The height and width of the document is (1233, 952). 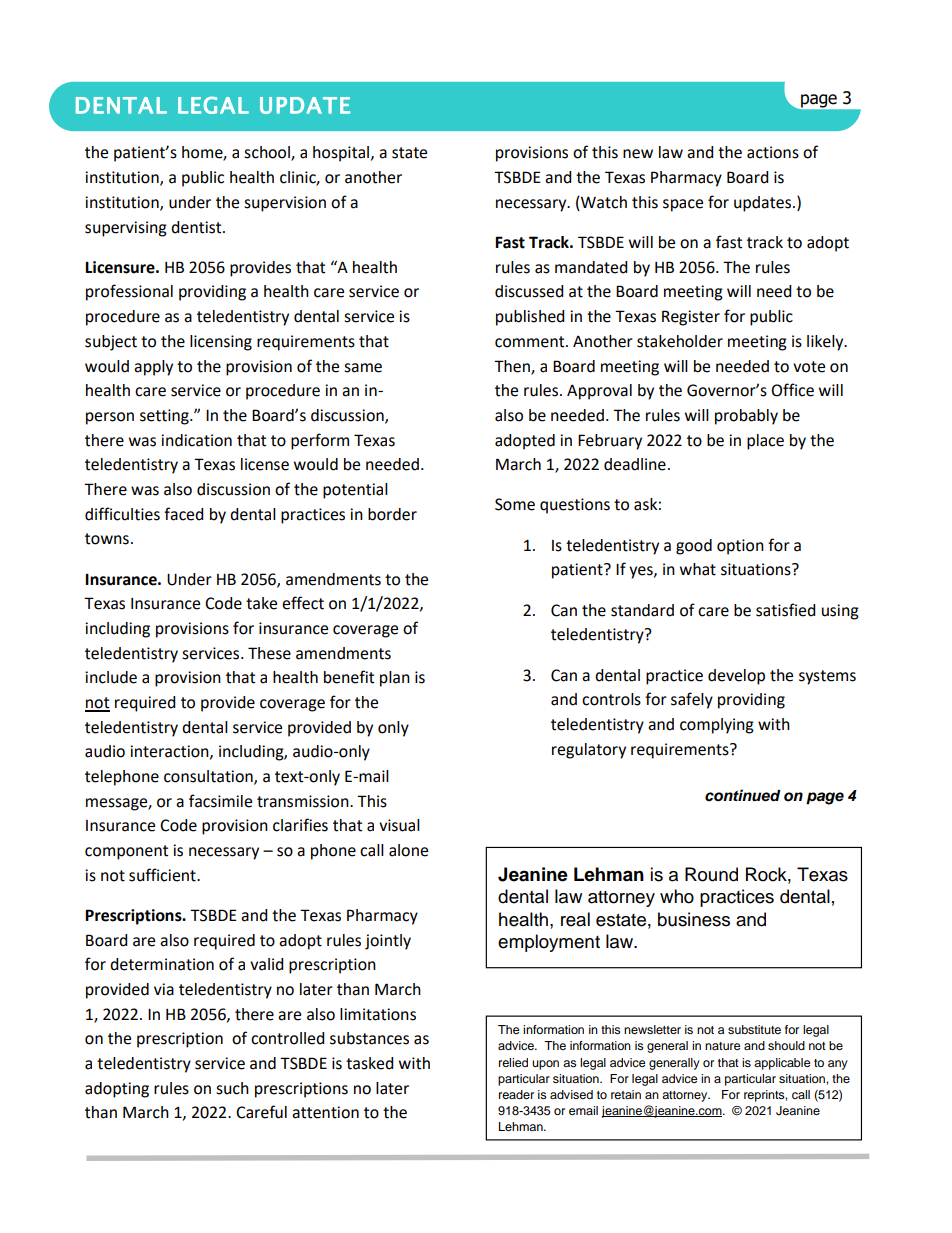 I want to click on sufficient, so click(x=163, y=875).
